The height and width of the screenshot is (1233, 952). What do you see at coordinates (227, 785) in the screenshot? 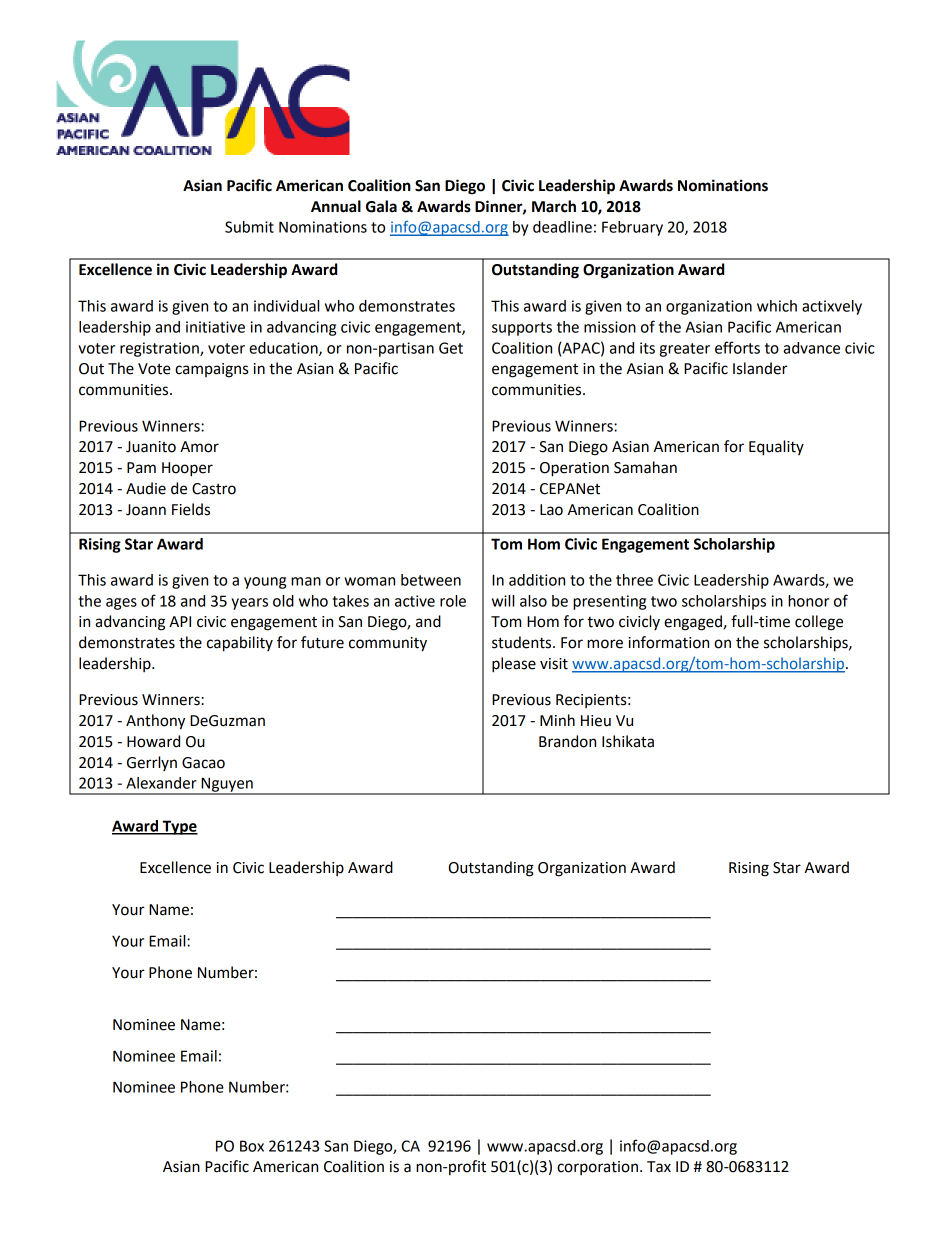
I see `Nguyen` at bounding box center [227, 785].
